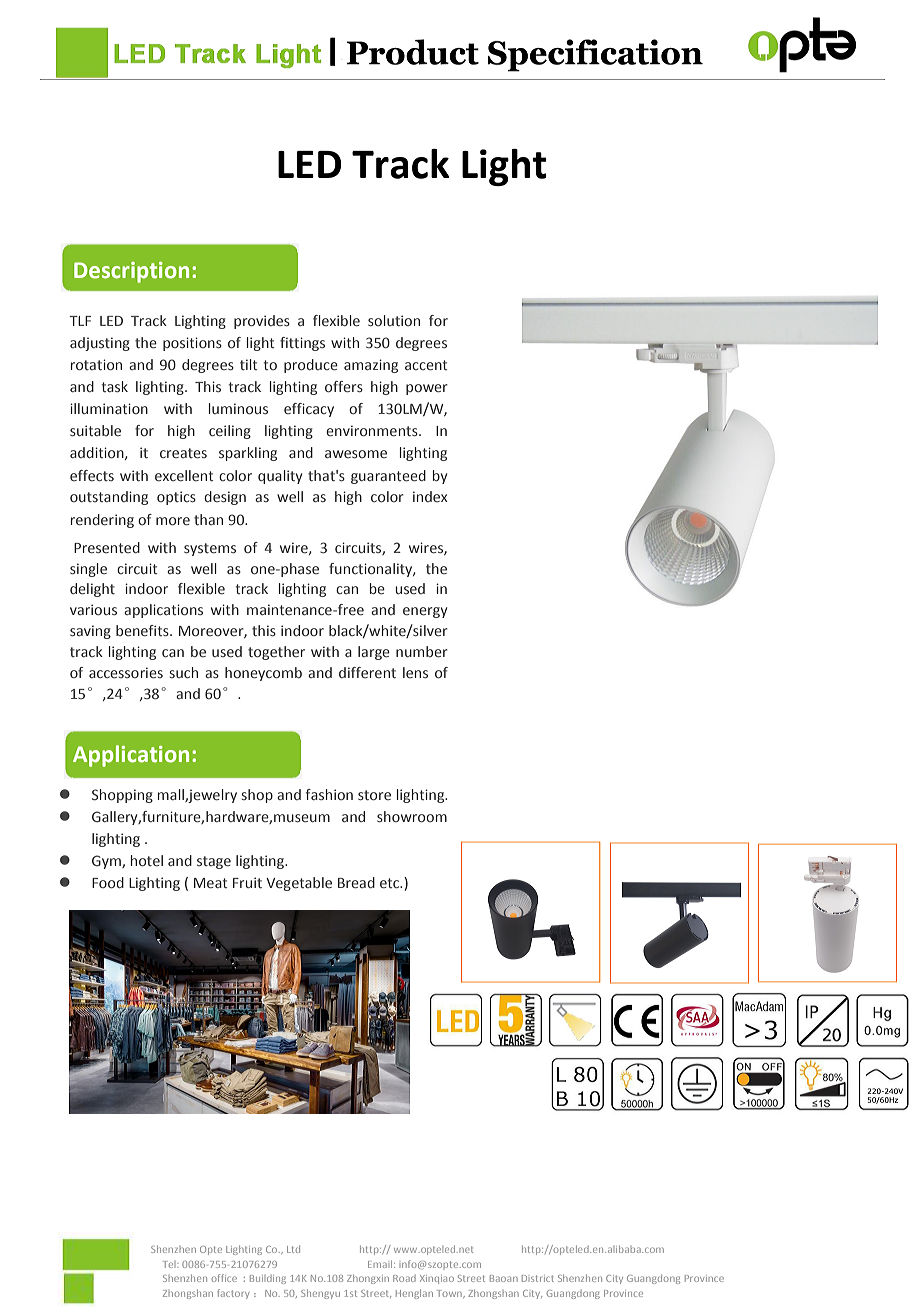 The width and height of the document is (924, 1307). Describe the element at coordinates (504, 1278) in the document. I see `Baoan` at that location.
